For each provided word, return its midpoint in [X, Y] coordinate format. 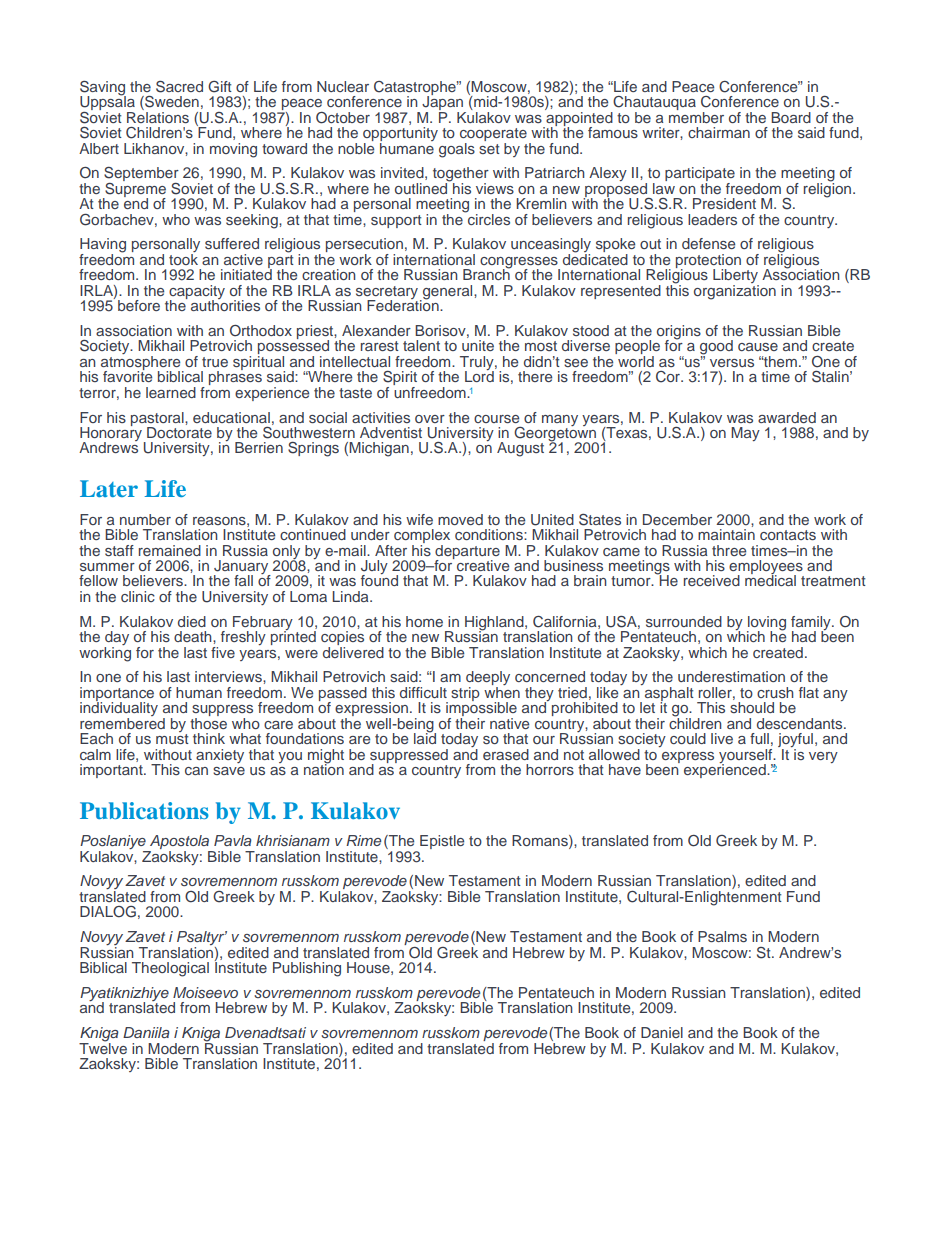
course [496, 419]
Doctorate [179, 432]
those [208, 722]
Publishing [307, 969]
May [745, 434]
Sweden [171, 103]
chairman [719, 132]
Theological [170, 969]
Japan [444, 103]
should [752, 707]
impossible [481, 709]
